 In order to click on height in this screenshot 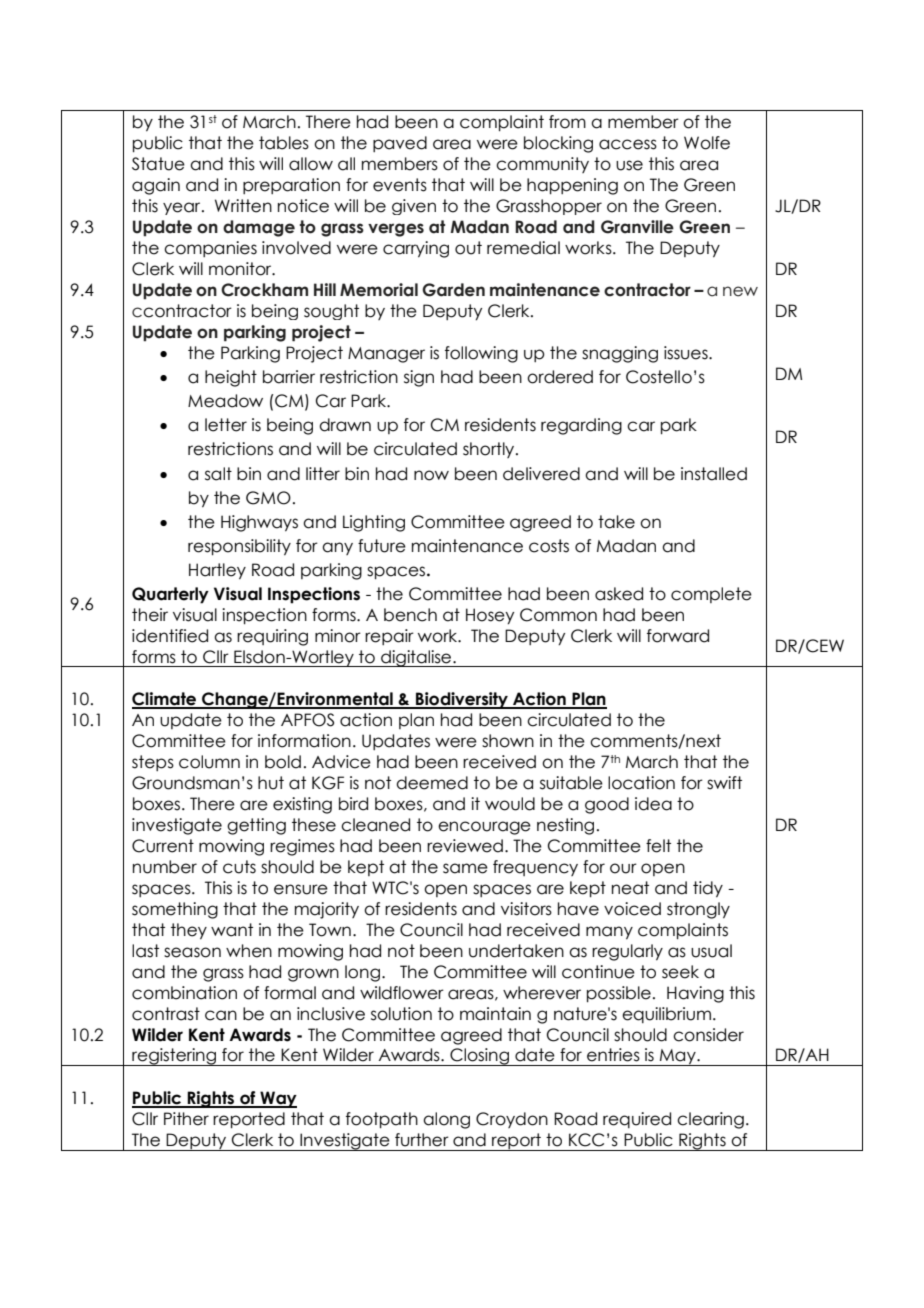, I will do `click(231, 378)`.
